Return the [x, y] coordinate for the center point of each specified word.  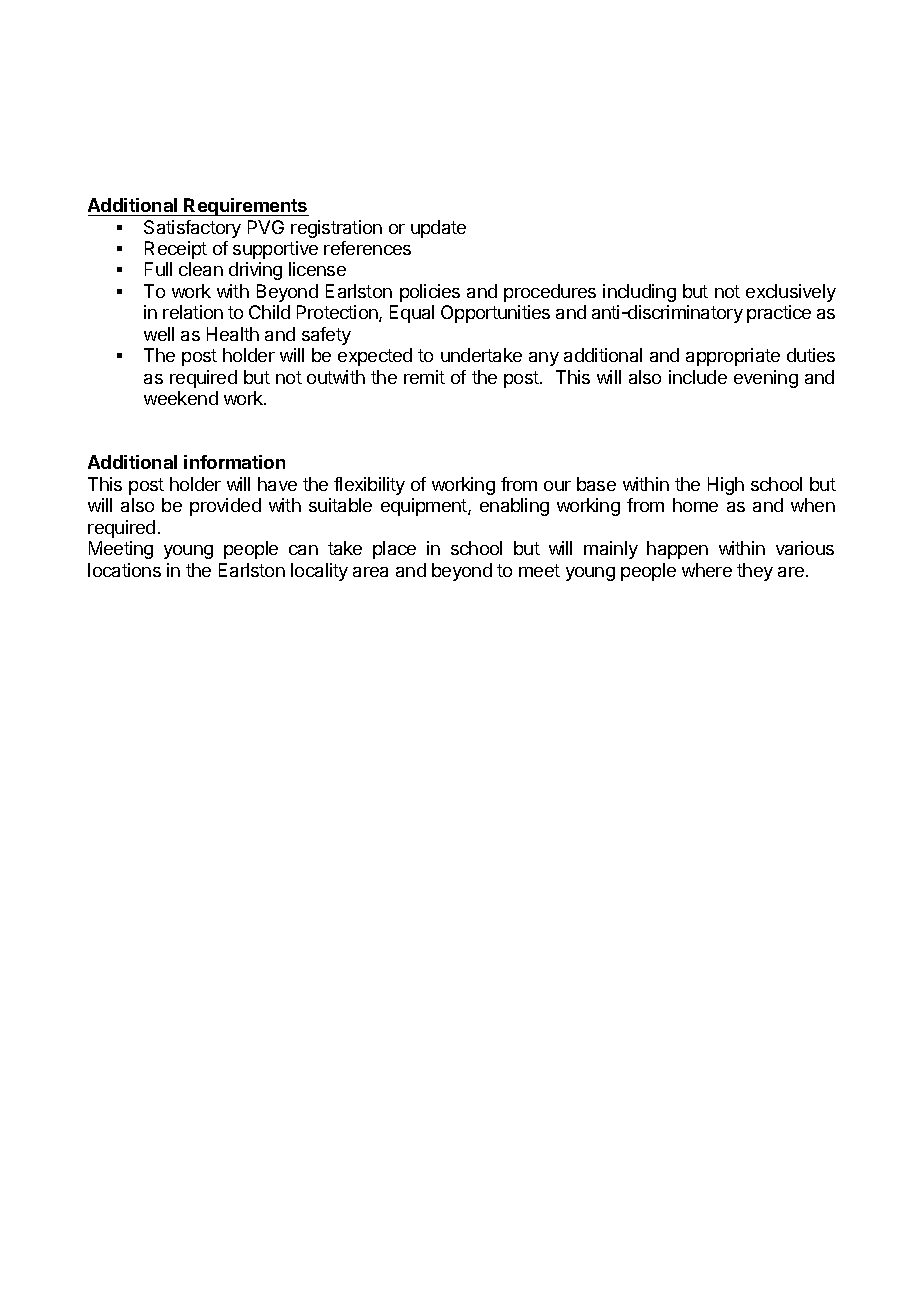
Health [233, 334]
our [557, 486]
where [707, 570]
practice [779, 314]
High [726, 486]
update [438, 229]
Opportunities [495, 314]
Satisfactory [192, 229]
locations [124, 570]
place [394, 550]
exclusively [791, 293]
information [234, 462]
